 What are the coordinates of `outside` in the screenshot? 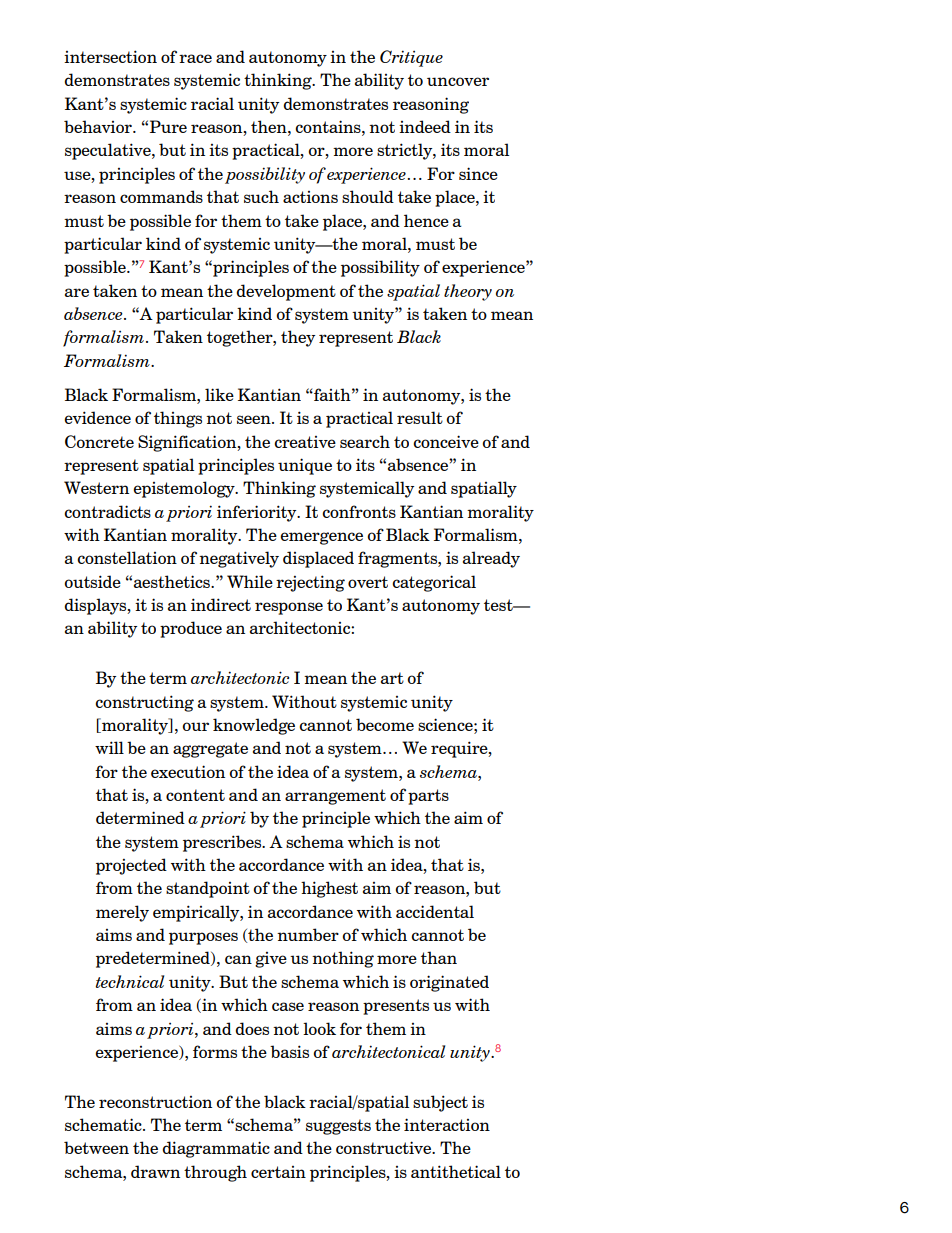 It's located at (92, 581).
